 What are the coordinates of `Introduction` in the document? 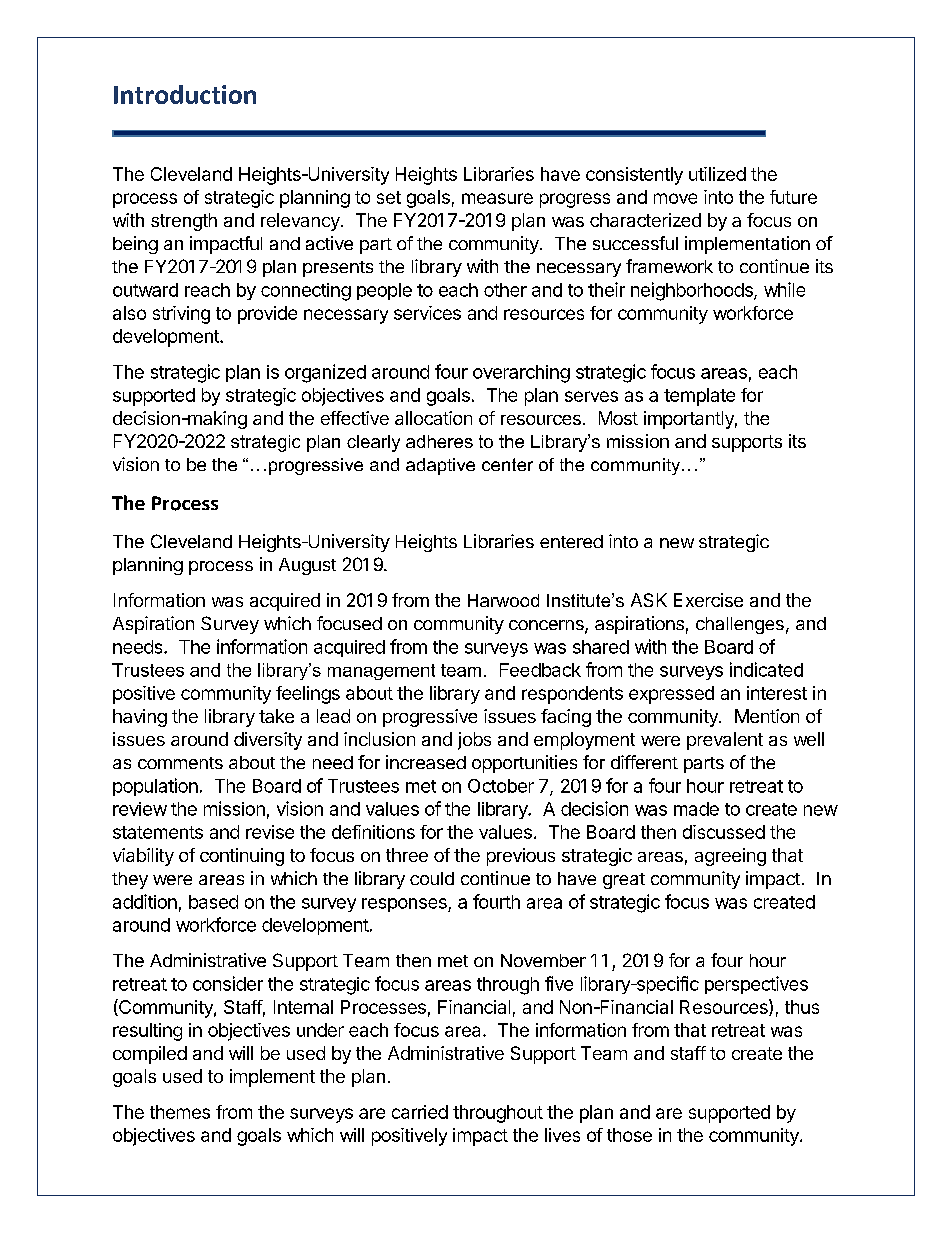 It's located at (185, 94).
